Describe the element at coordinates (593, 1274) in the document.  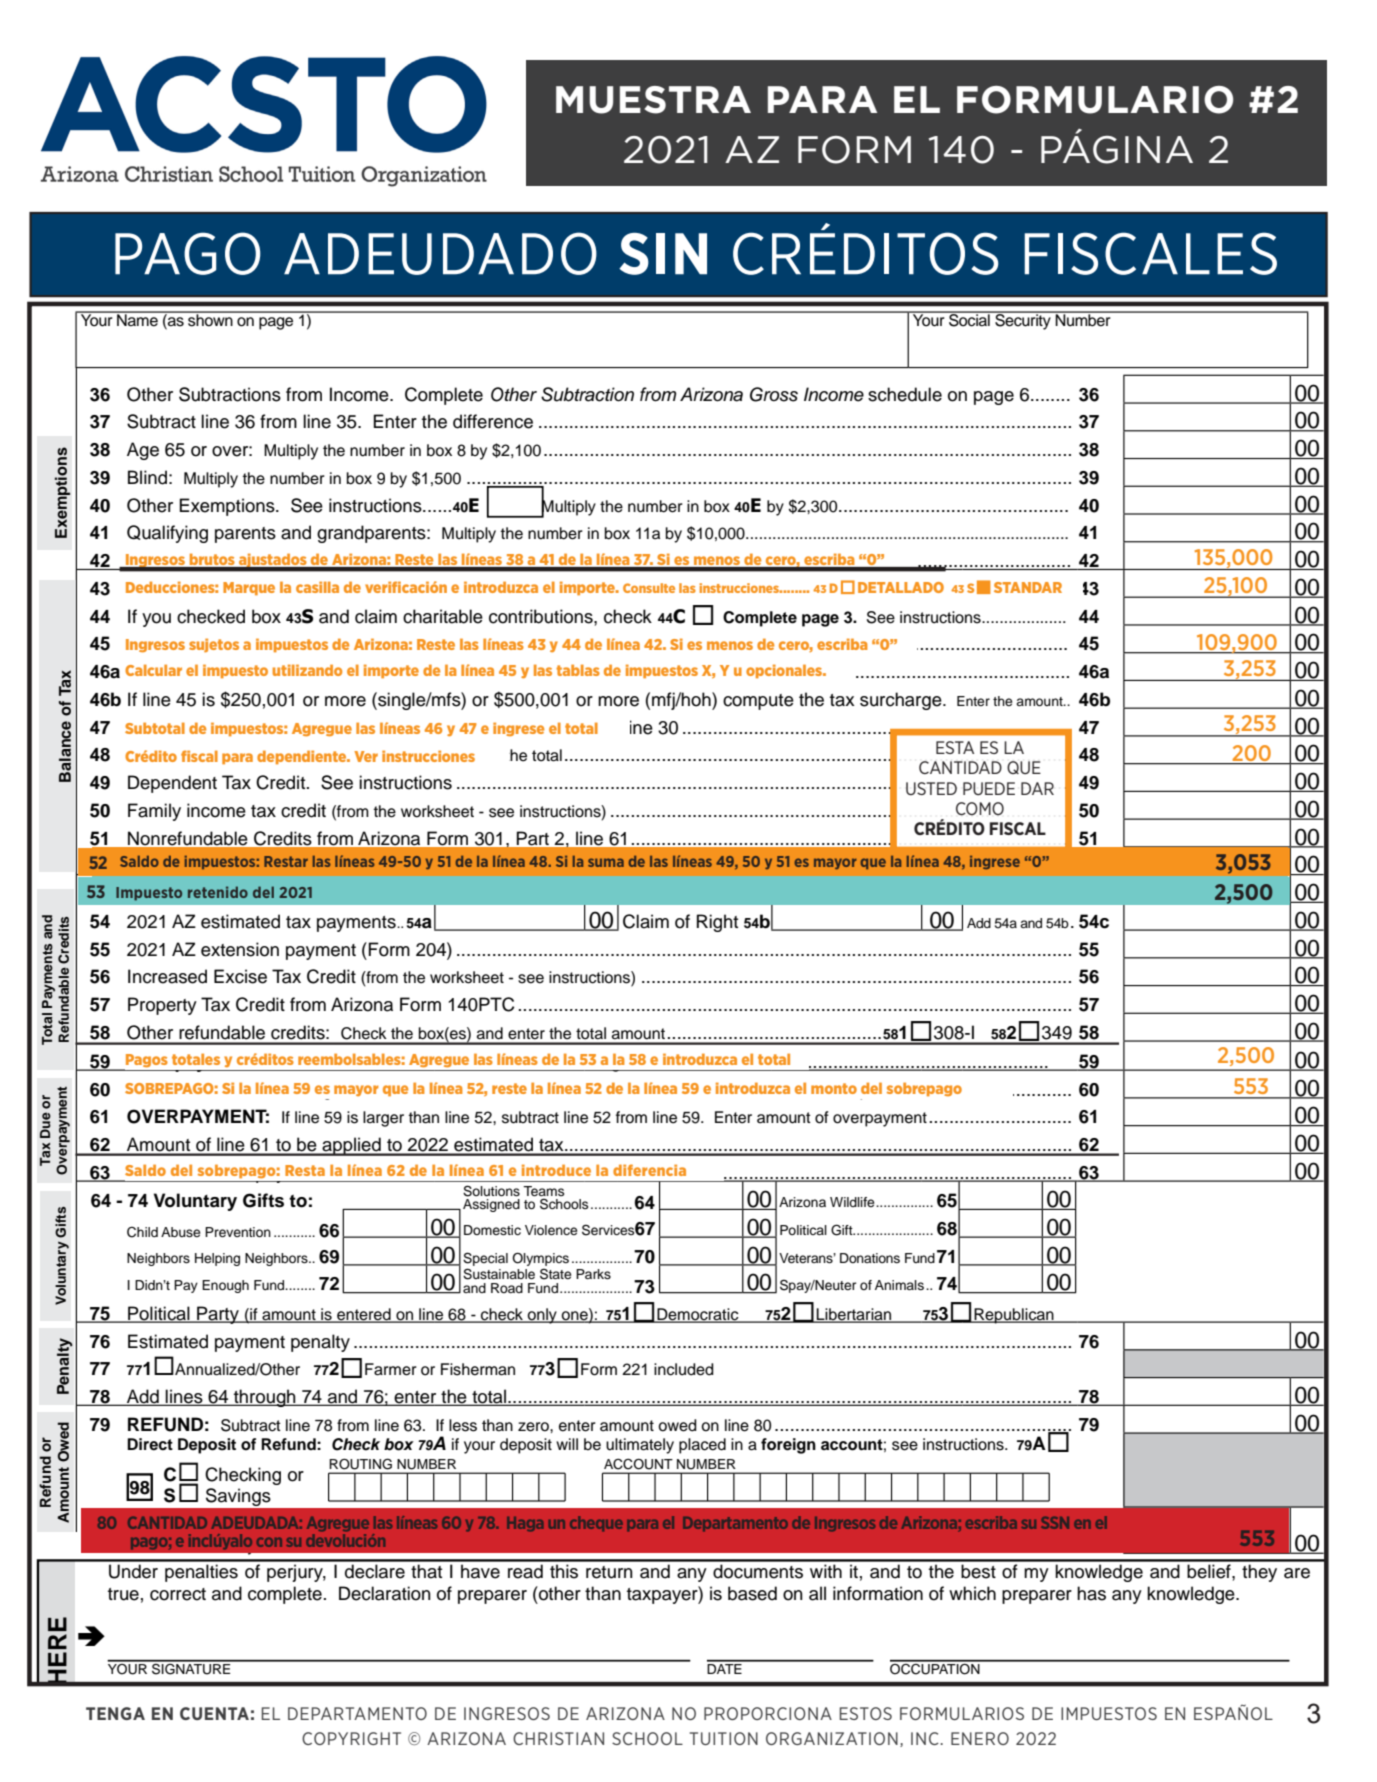
I see `Parks` at that location.
